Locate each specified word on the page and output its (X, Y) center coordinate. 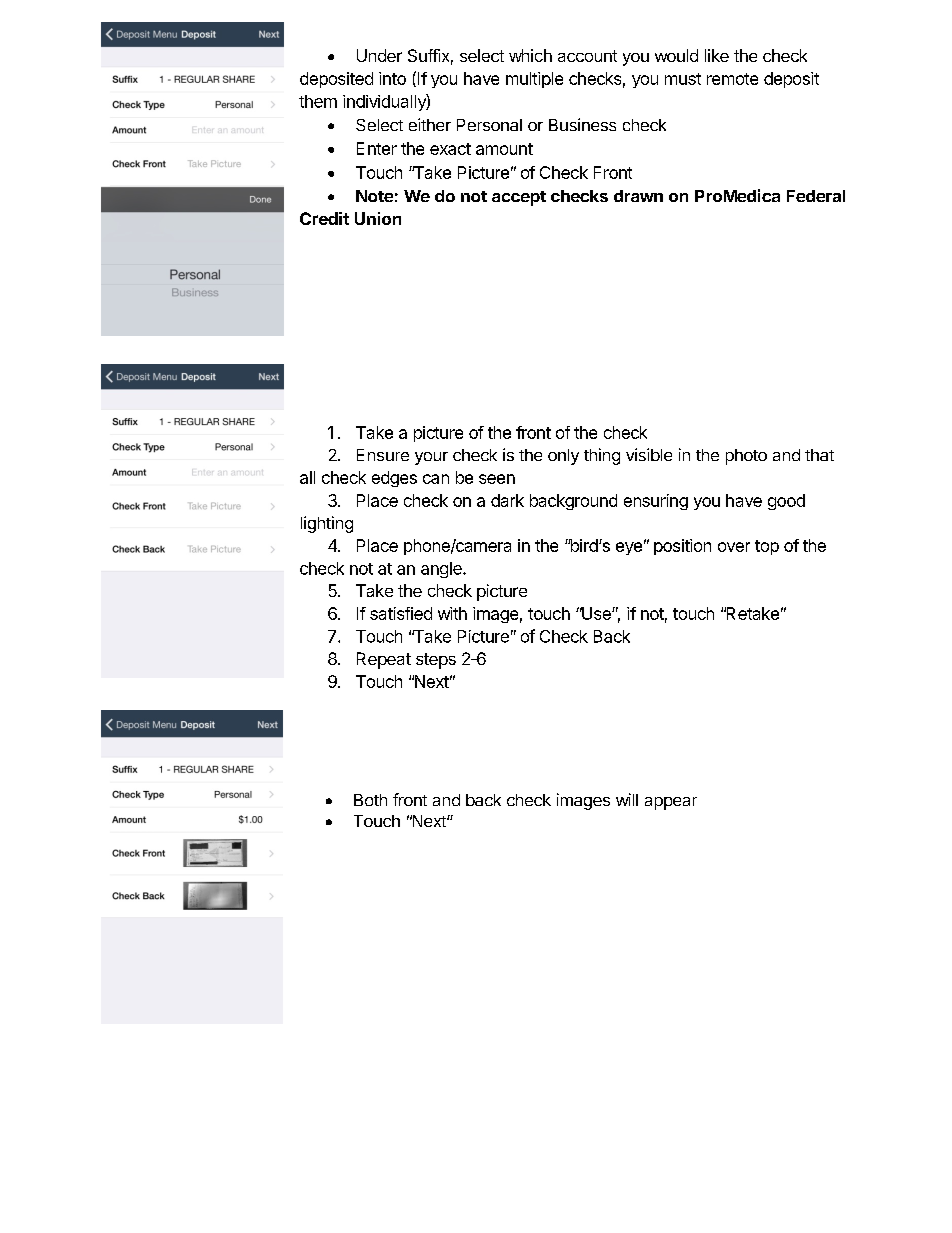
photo (746, 457)
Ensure (383, 455)
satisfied (401, 613)
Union (378, 218)
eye (629, 548)
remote (732, 79)
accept (519, 198)
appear (671, 803)
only (563, 457)
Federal (816, 196)
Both (370, 800)
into (392, 78)
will (627, 799)
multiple (534, 80)
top (767, 547)
